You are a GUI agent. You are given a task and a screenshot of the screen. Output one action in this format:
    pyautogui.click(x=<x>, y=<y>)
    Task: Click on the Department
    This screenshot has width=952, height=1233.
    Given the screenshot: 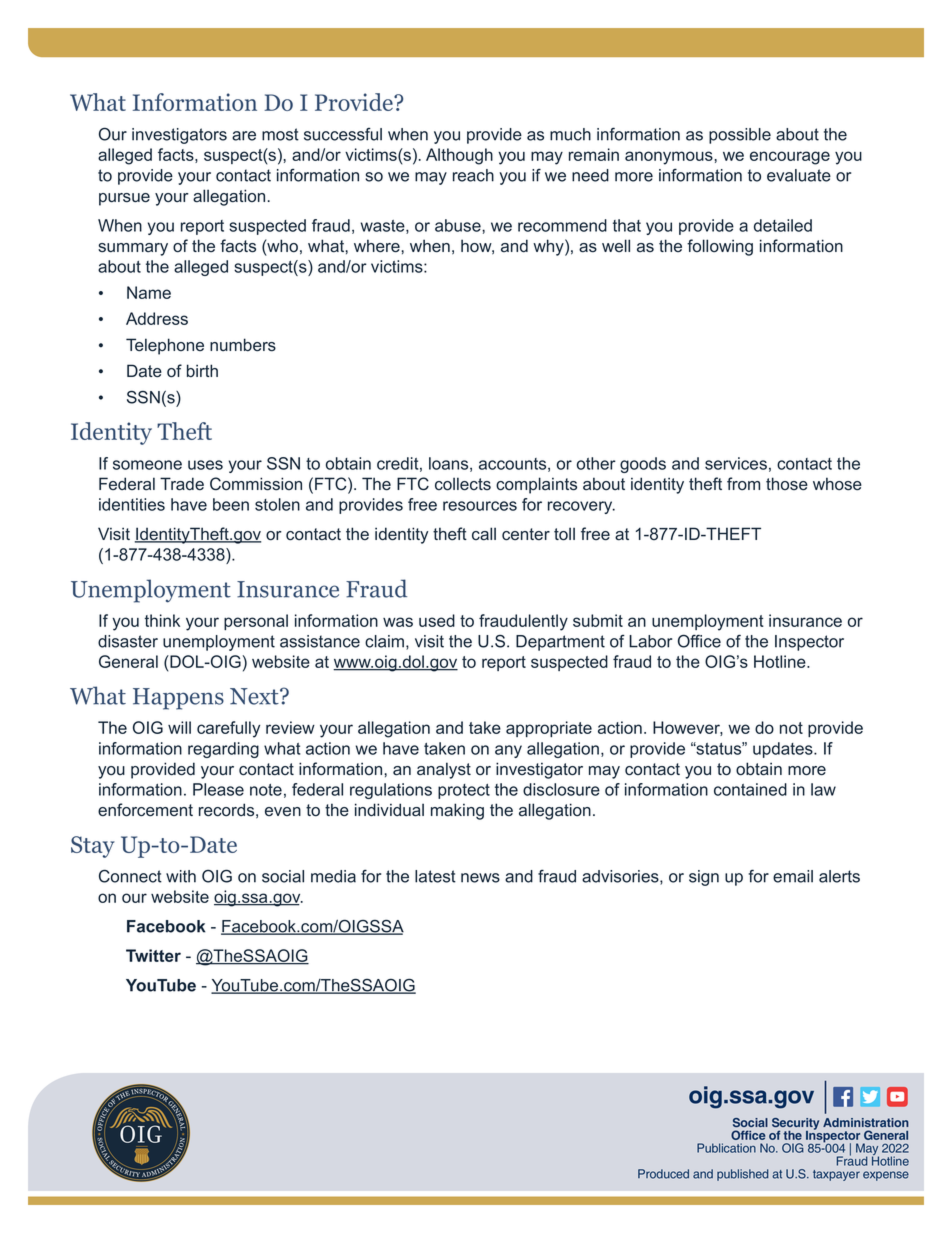 What is the action you would take?
    pyautogui.click(x=560, y=643)
